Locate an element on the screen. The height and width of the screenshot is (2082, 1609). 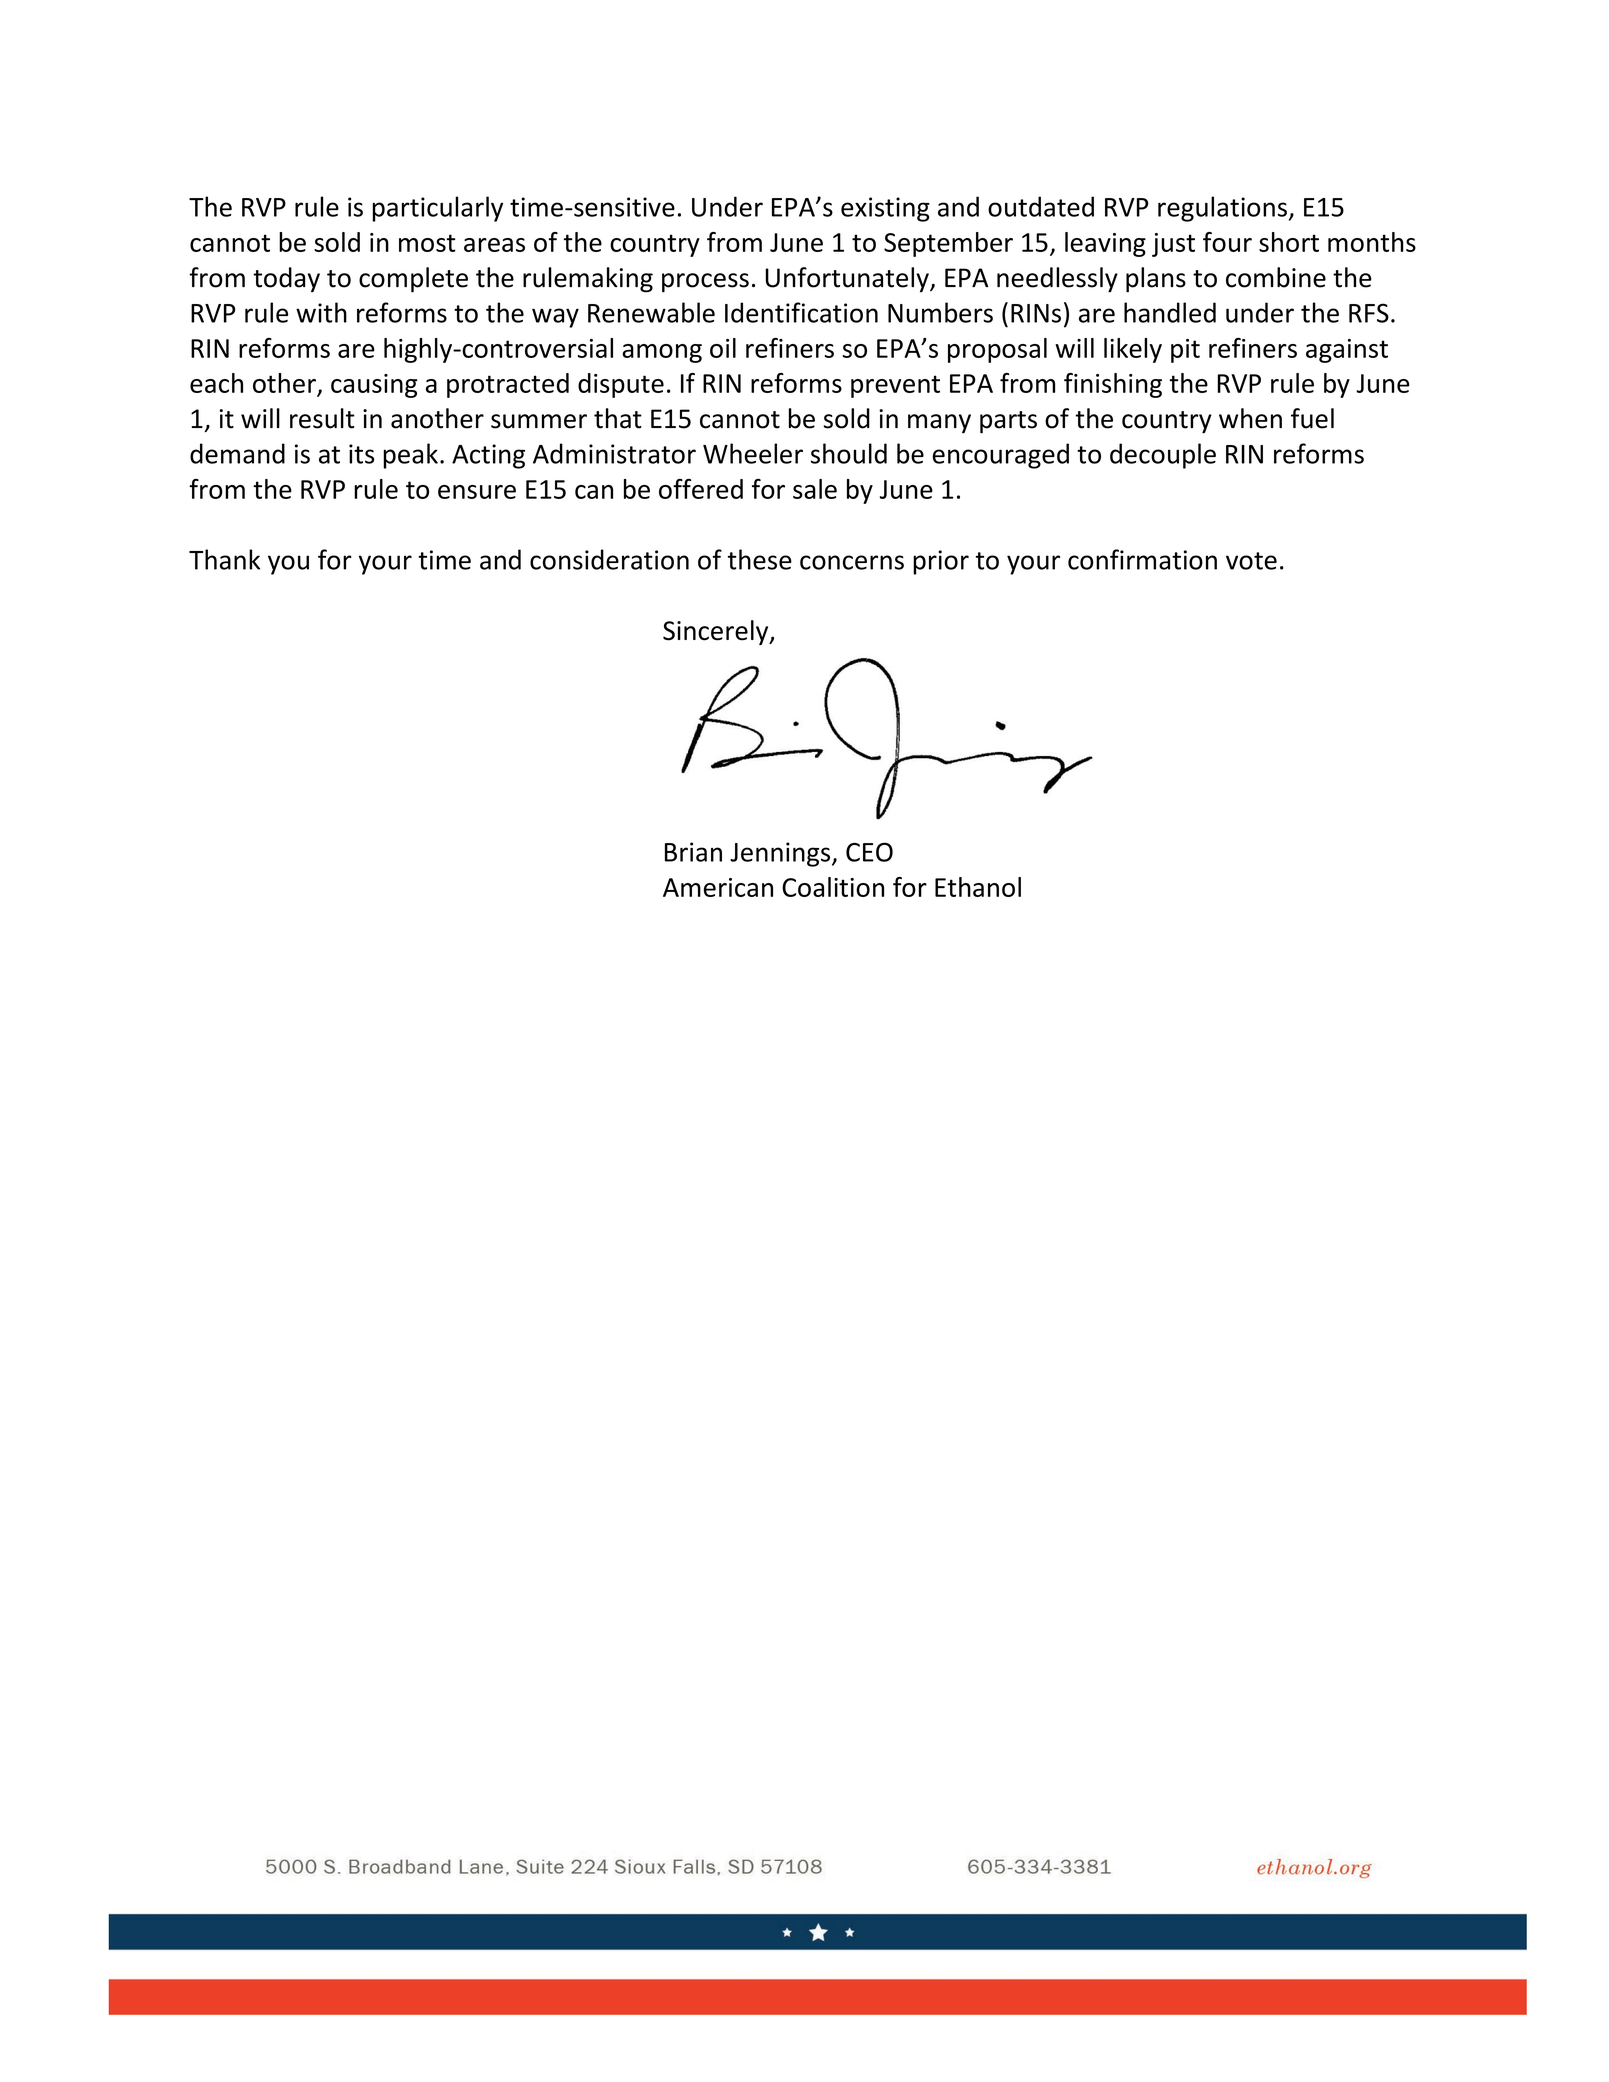
confirmation is located at coordinates (1142, 559).
